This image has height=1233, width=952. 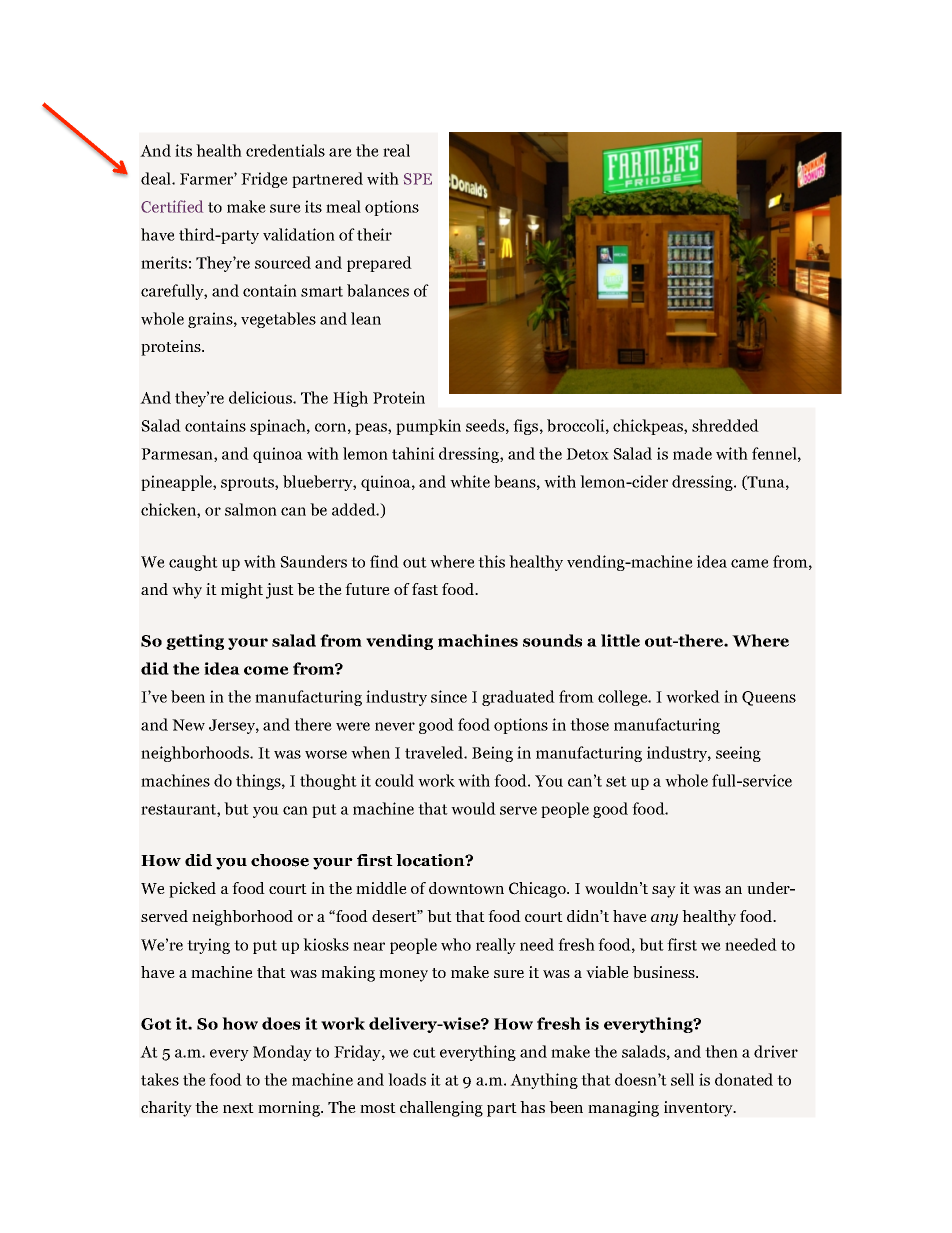 I want to click on Fridge, so click(x=264, y=180).
